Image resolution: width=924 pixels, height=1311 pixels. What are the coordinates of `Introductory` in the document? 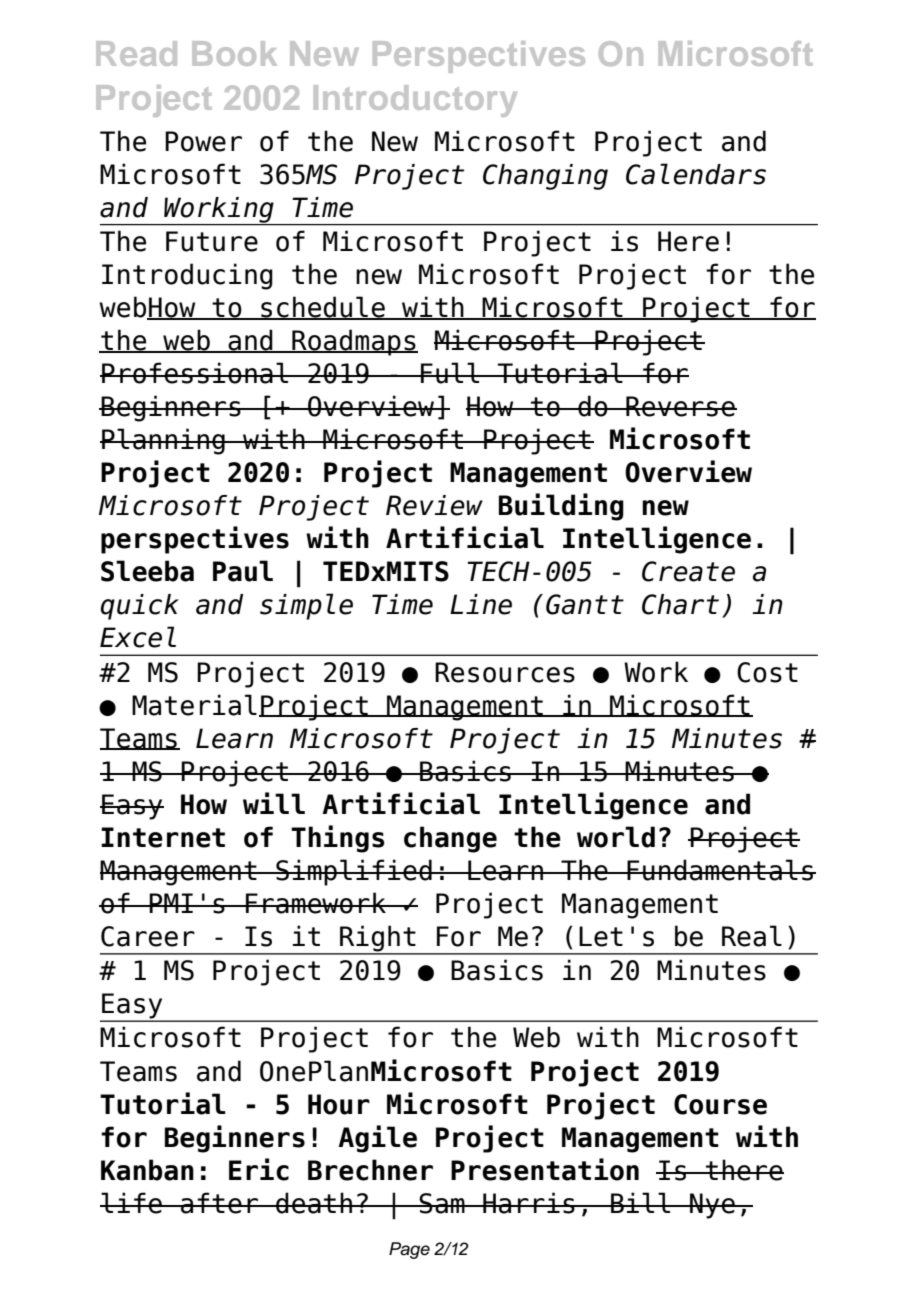 It's located at (415, 101).
